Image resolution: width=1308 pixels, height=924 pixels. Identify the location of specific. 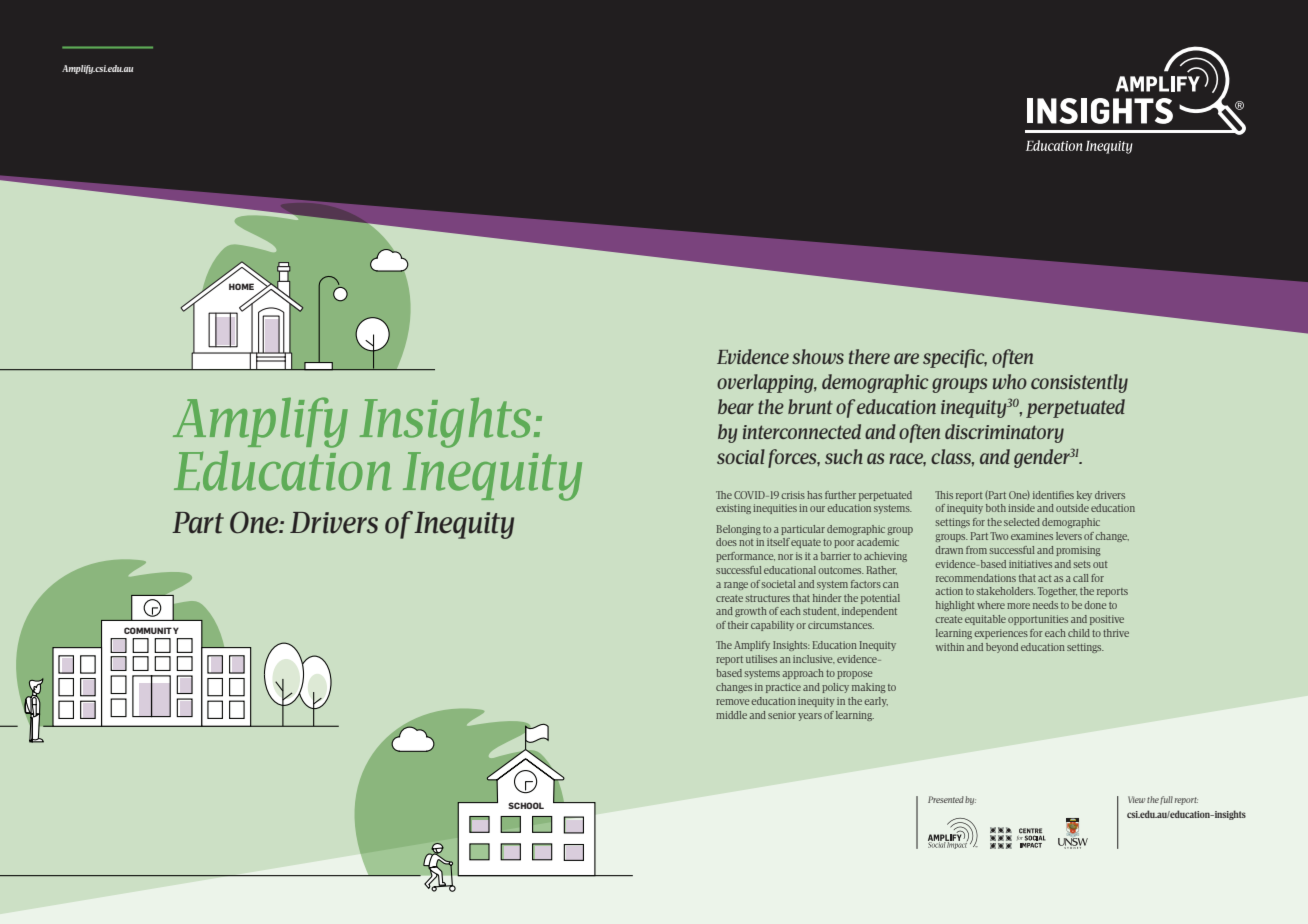
(955, 358).
